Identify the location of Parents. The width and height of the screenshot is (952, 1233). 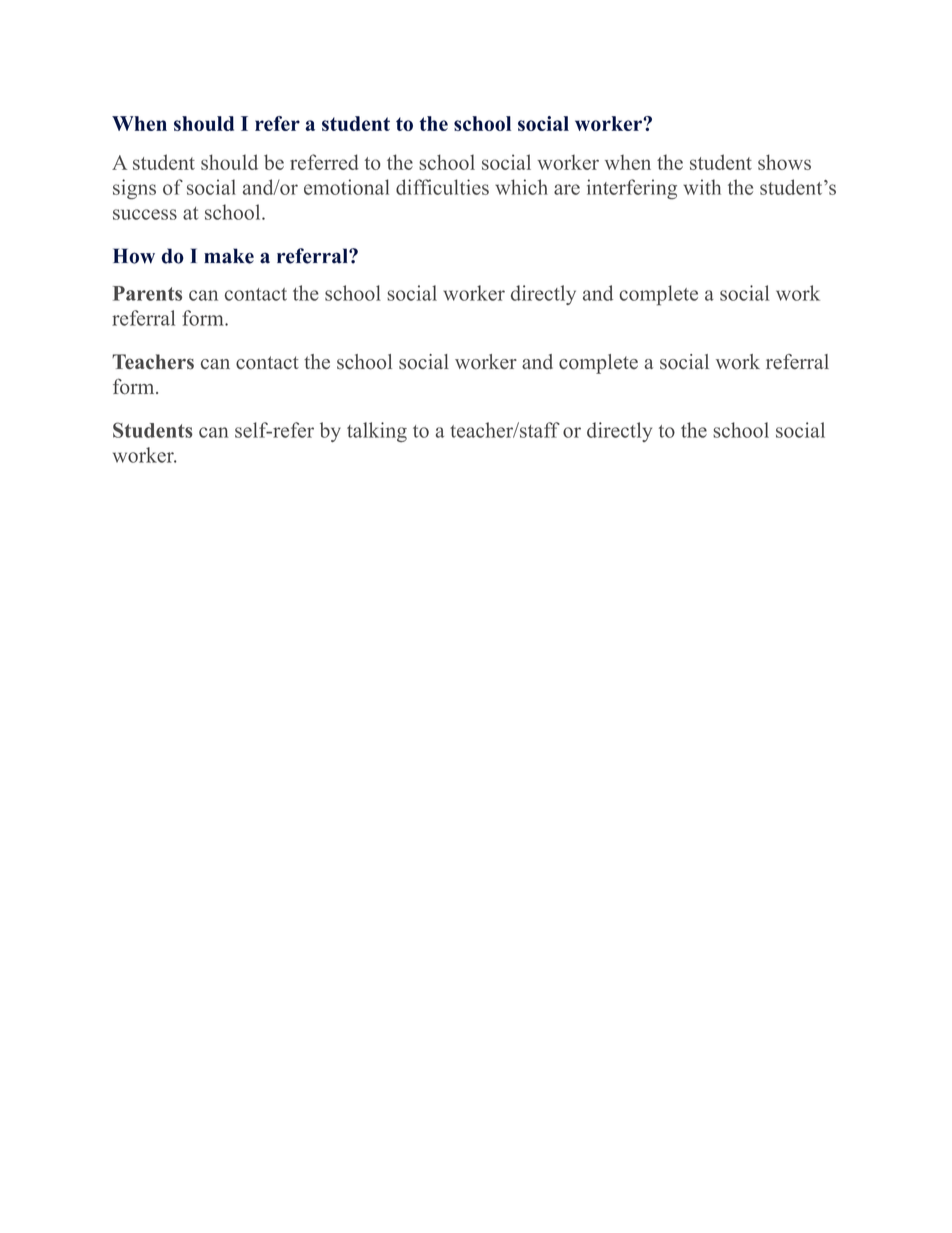
(147, 293).
